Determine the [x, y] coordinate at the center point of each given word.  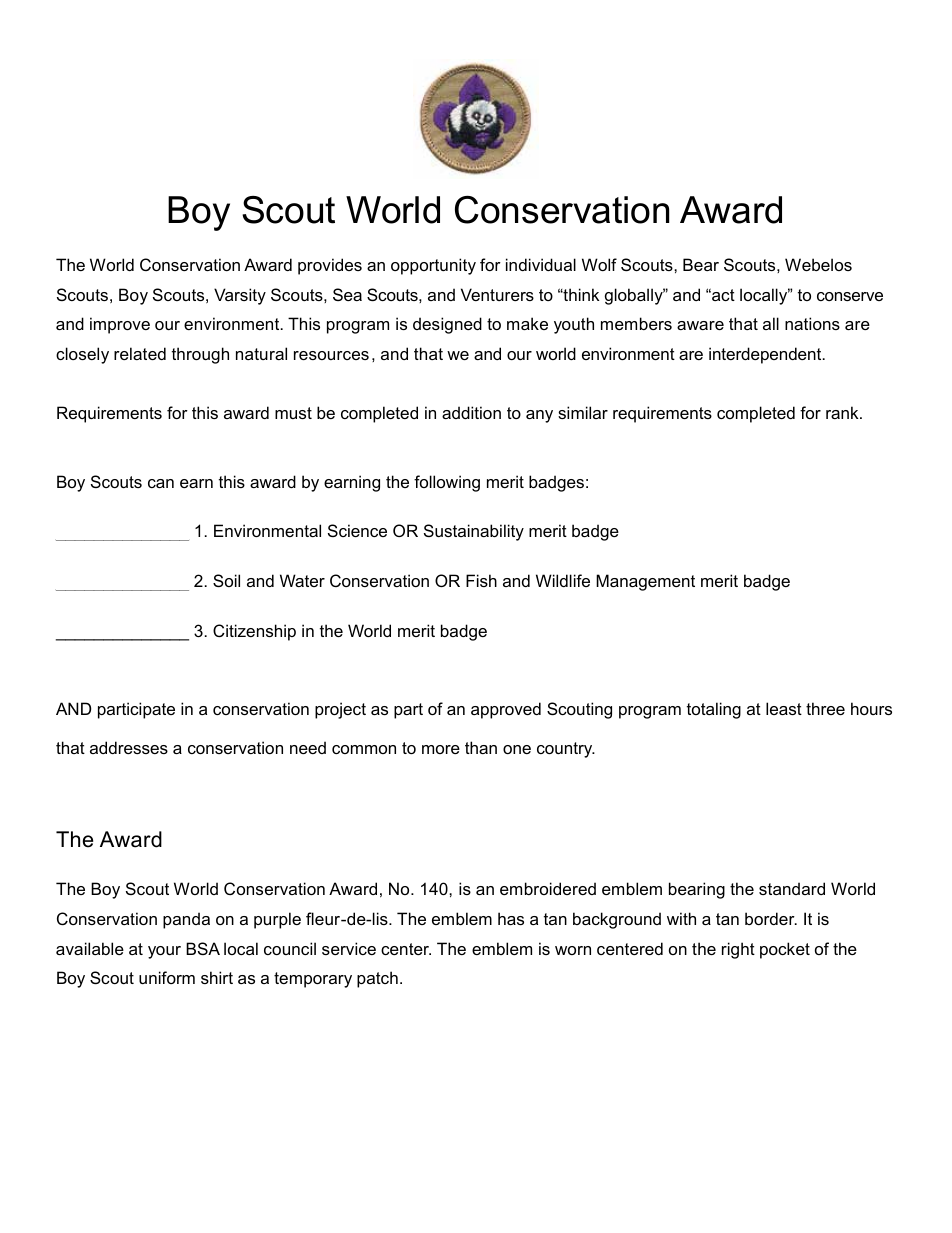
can [161, 483]
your [164, 952]
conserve [850, 296]
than [481, 747]
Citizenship [254, 632]
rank [843, 412]
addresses [129, 747]
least [784, 708]
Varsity [240, 296]
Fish [481, 580]
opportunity [433, 266]
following [447, 483]
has [511, 918]
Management [645, 582]
